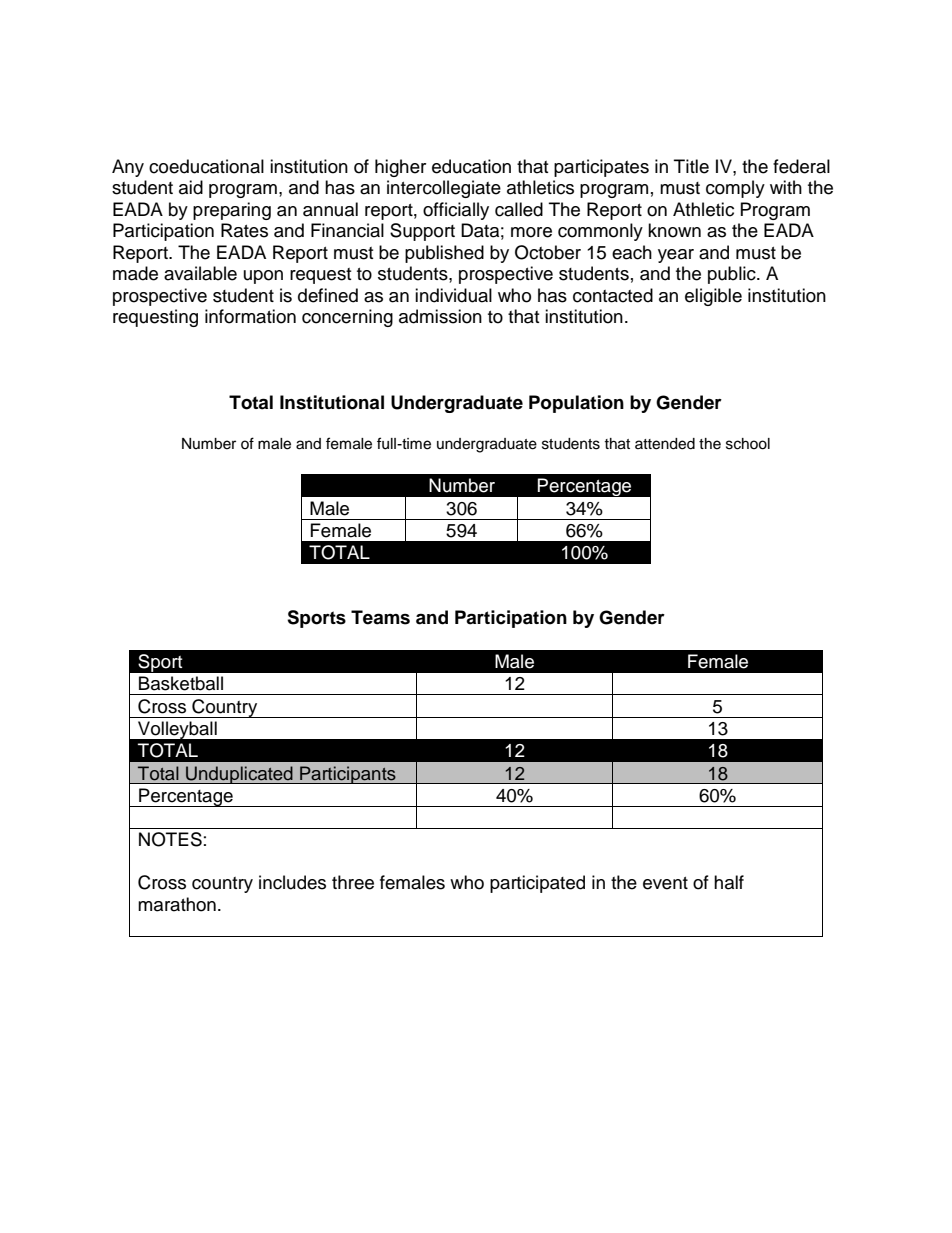 The height and width of the screenshot is (1233, 952). Describe the element at coordinates (576, 404) in the screenshot. I see `Population` at that location.
